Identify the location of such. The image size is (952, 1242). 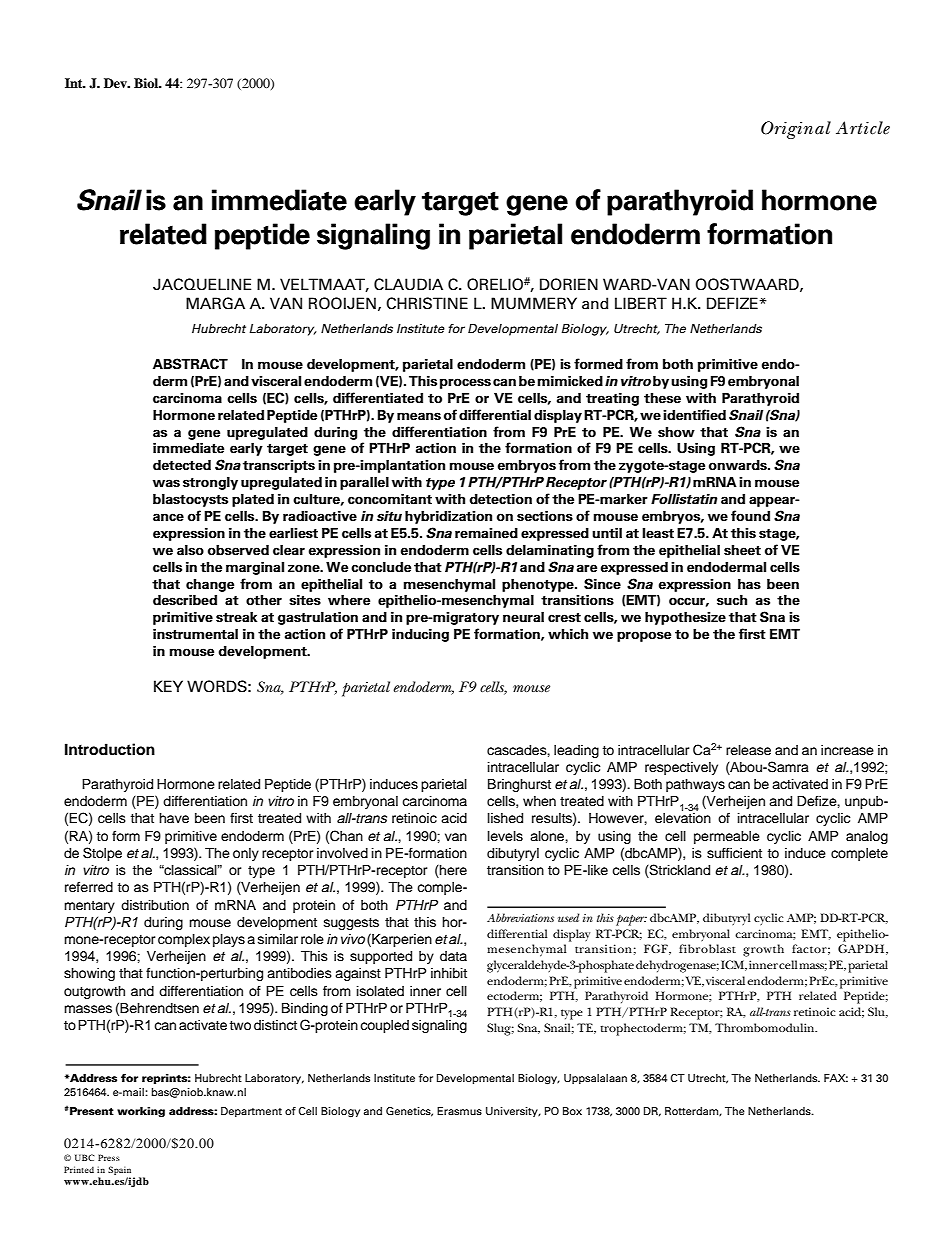
(732, 600).
